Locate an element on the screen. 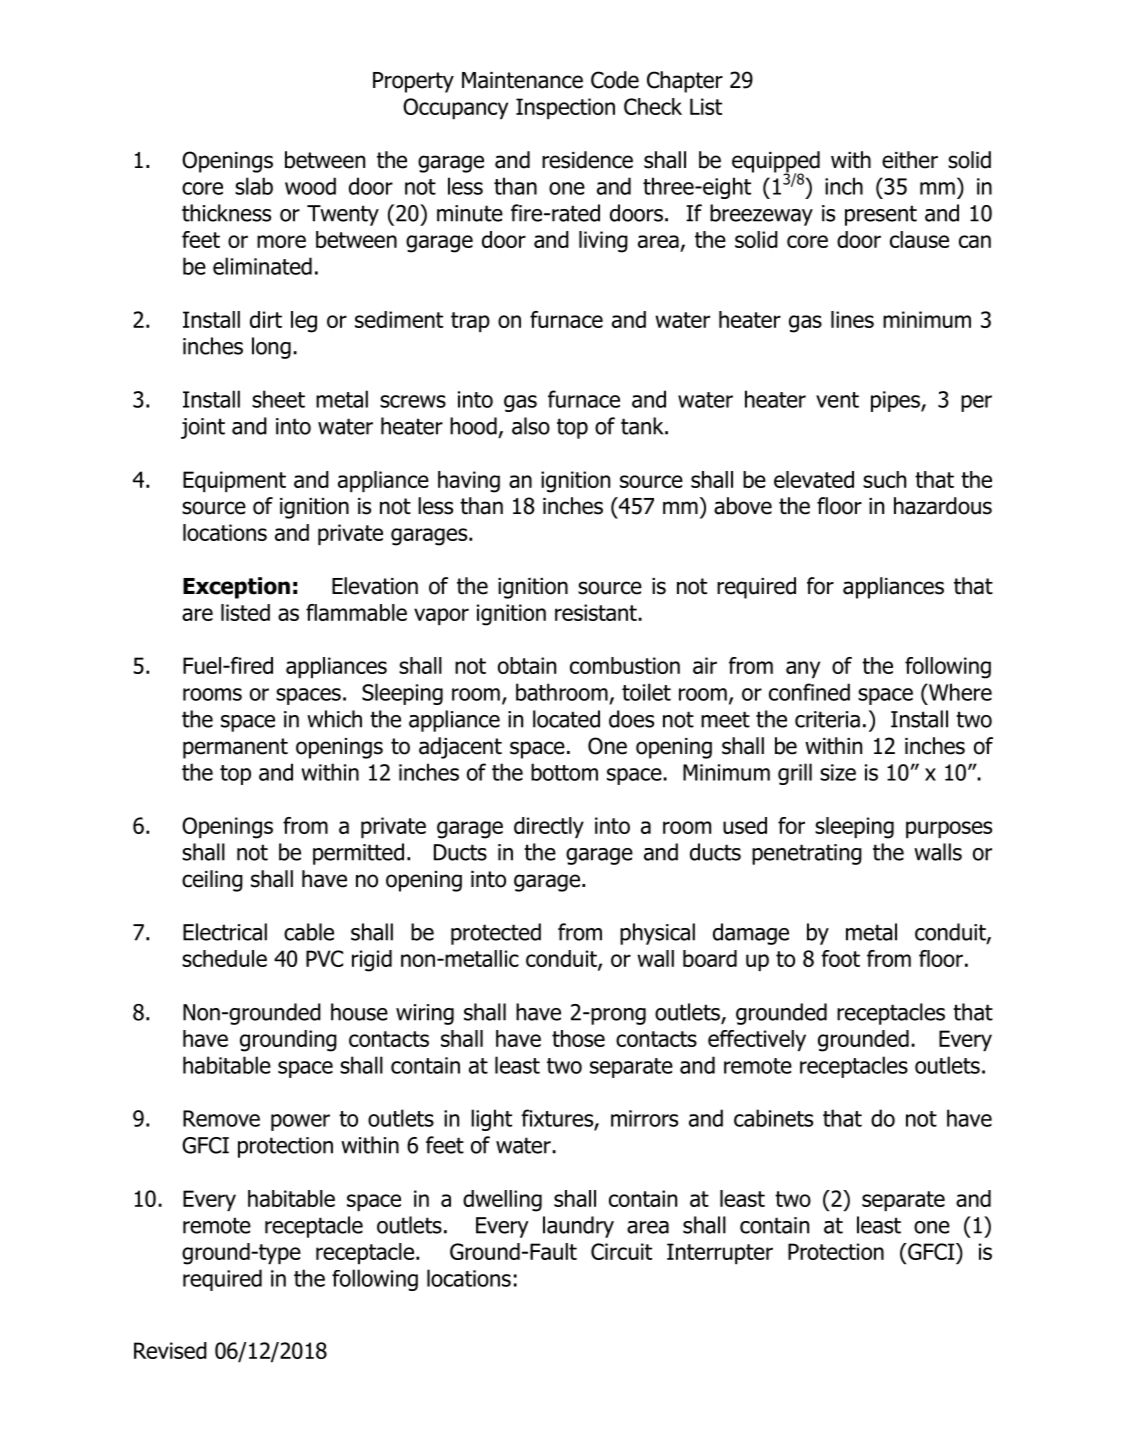 This screenshot has height=1456, width=1125. Circuit is located at coordinates (621, 1251).
